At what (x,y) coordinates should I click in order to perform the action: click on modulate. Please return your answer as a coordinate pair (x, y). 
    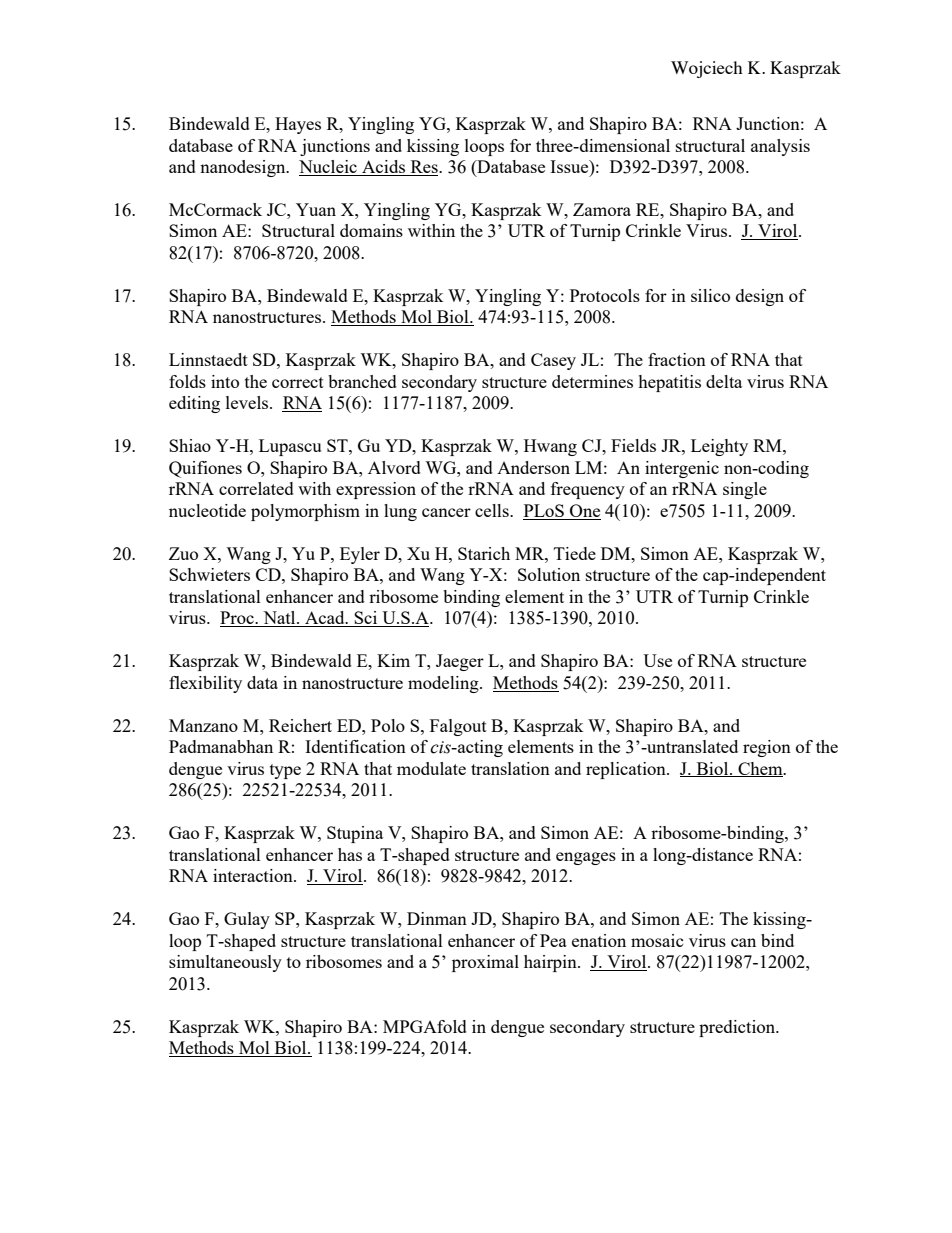
    Looking at the image, I should click on (431, 768).
